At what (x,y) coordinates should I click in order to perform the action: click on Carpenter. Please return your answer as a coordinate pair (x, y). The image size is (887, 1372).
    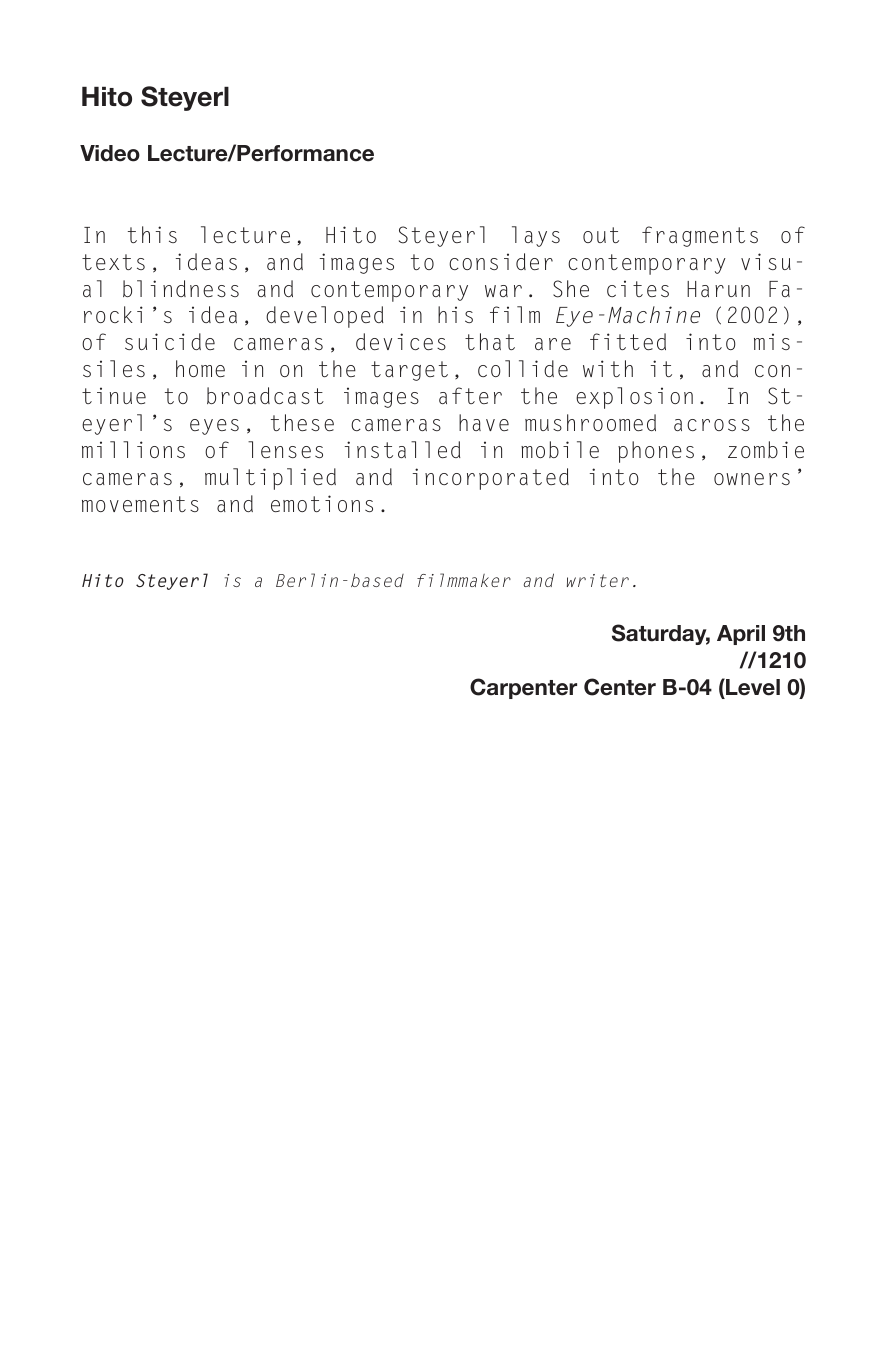
    Looking at the image, I should click on (523, 688).
